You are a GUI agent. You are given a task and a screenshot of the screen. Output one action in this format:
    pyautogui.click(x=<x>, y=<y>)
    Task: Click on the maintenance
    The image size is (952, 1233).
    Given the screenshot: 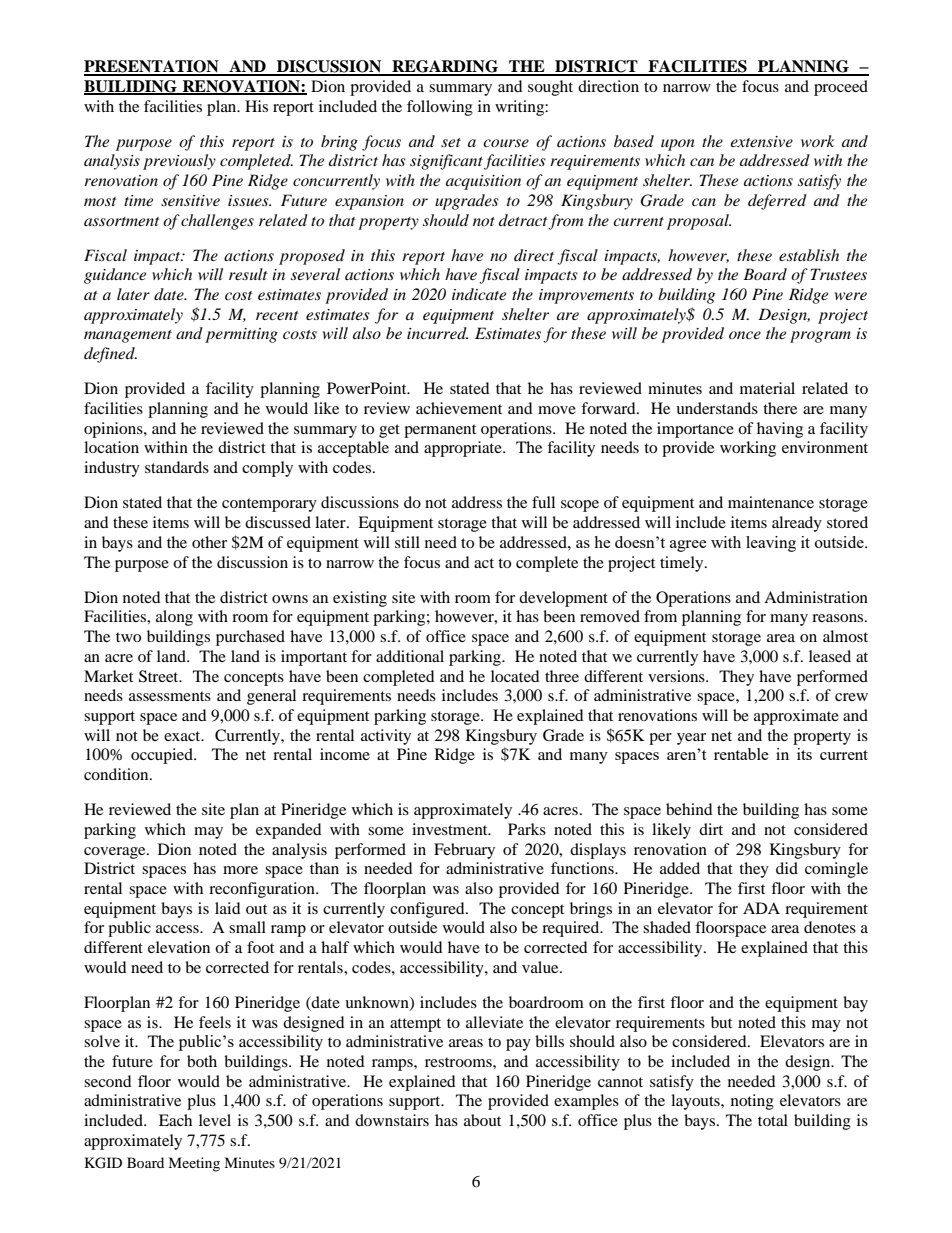 What is the action you would take?
    pyautogui.click(x=771, y=502)
